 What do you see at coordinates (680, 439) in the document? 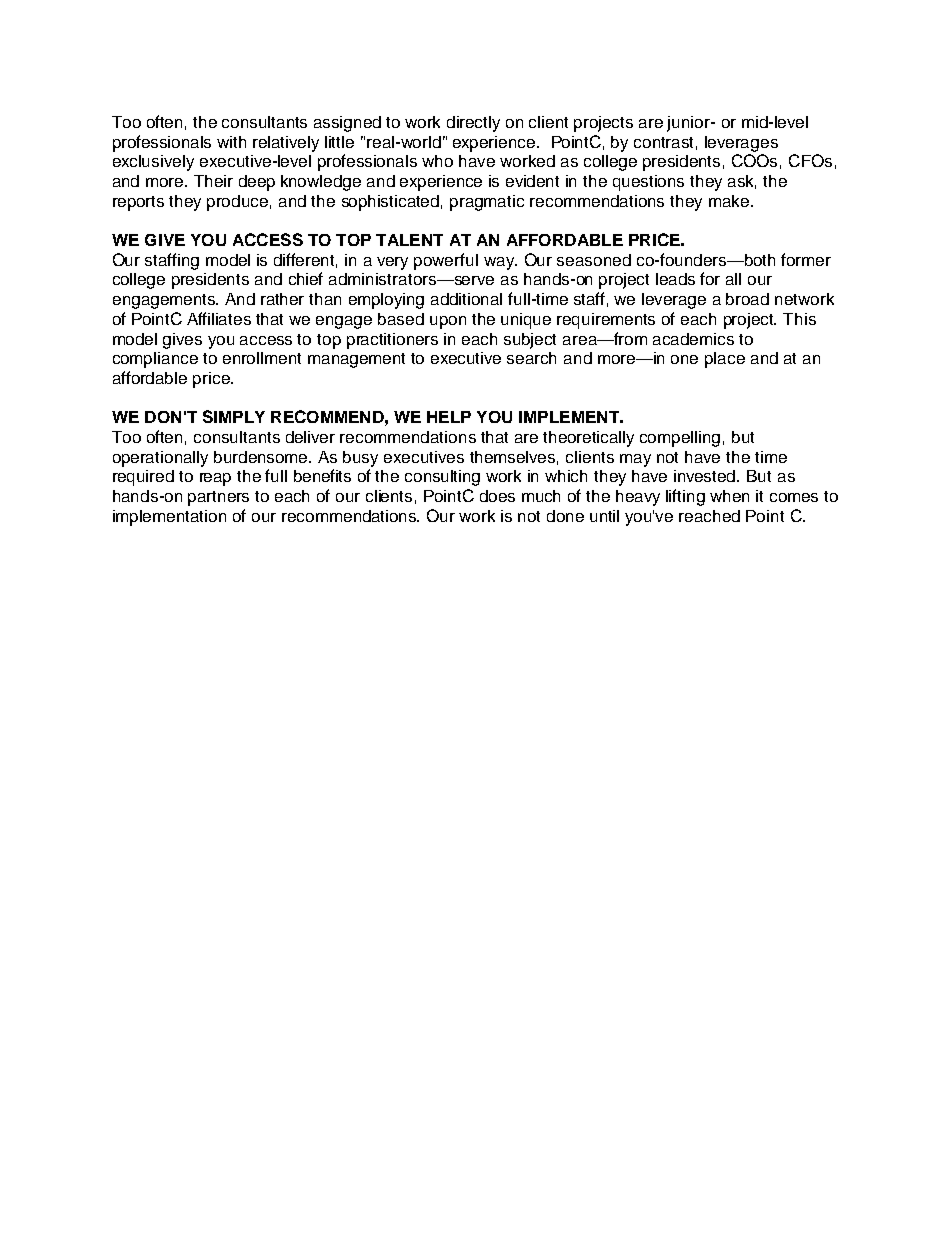
I see `compelling` at bounding box center [680, 439].
